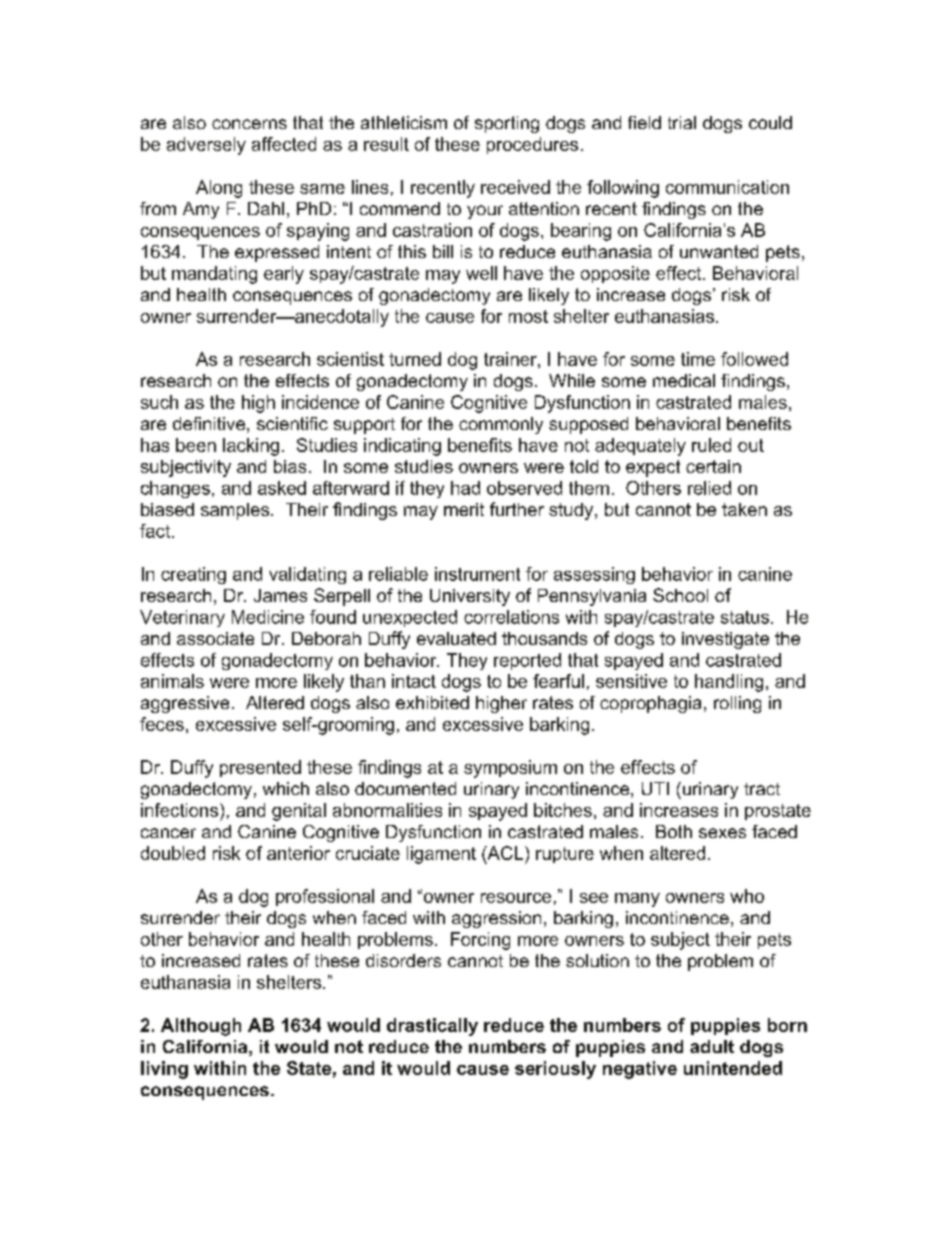  What do you see at coordinates (507, 124) in the document?
I see `sporting` at bounding box center [507, 124].
